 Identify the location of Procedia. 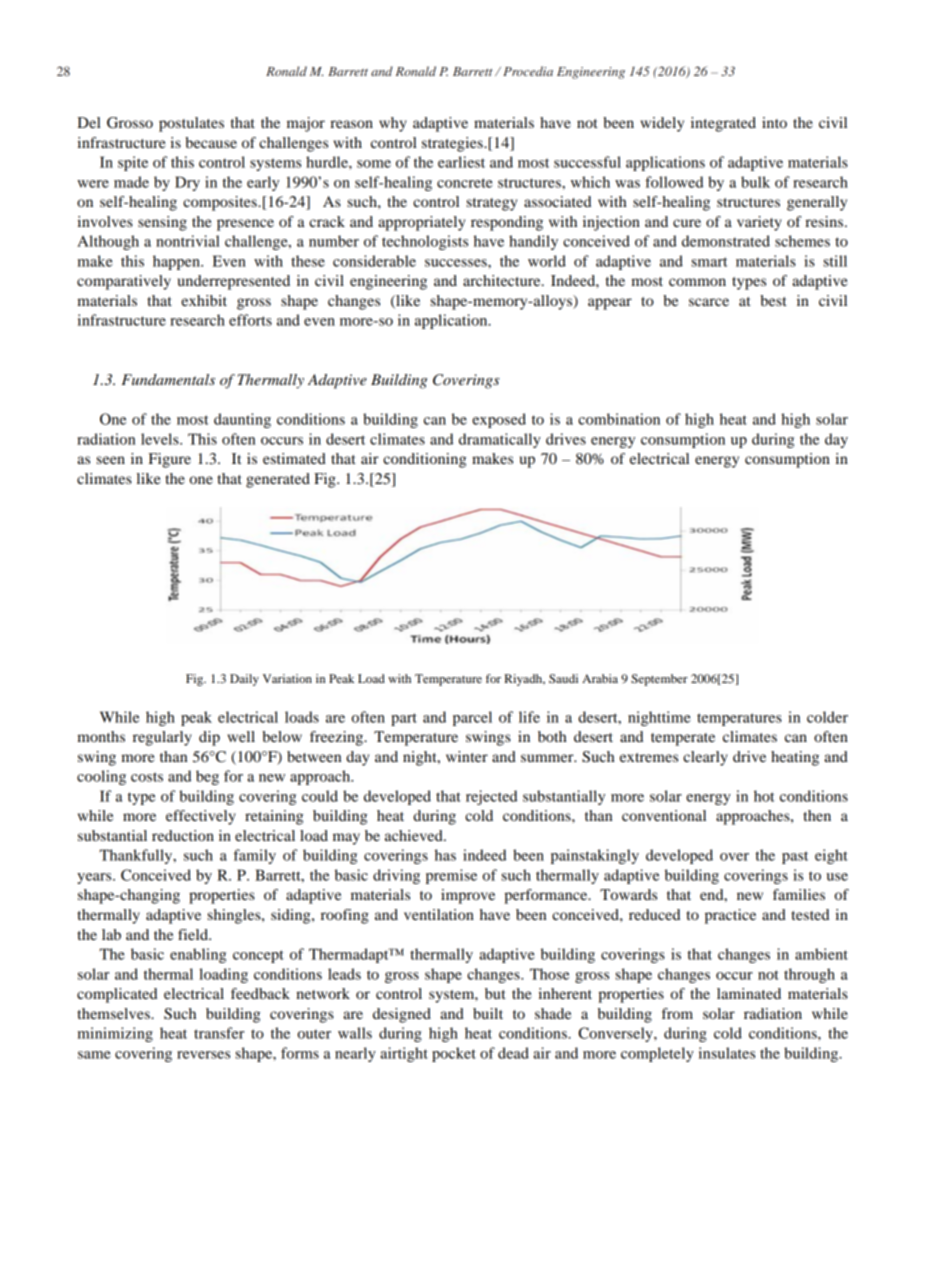
(528, 71).
